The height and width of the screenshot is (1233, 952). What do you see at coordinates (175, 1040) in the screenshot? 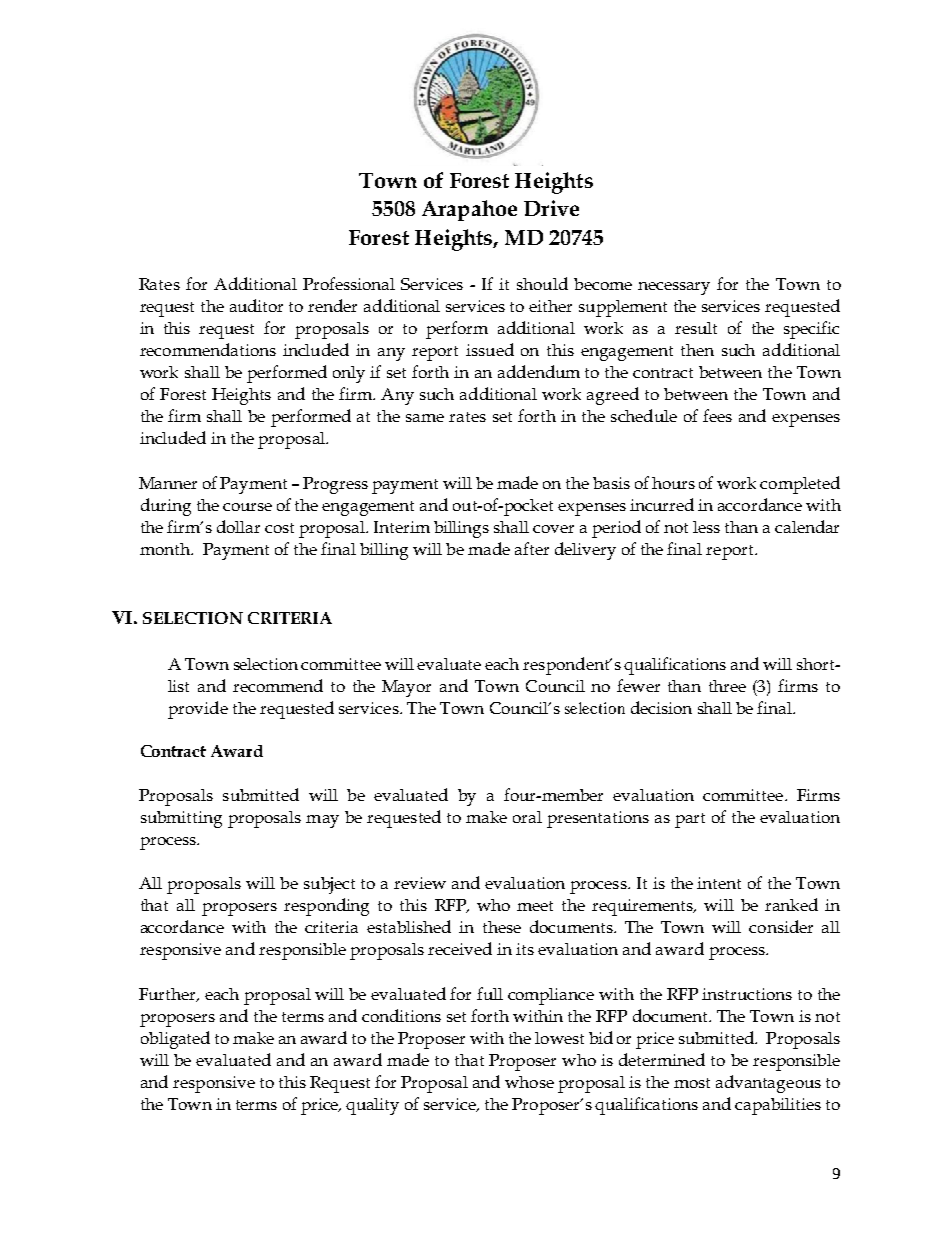
I see `obligated` at bounding box center [175, 1040].
